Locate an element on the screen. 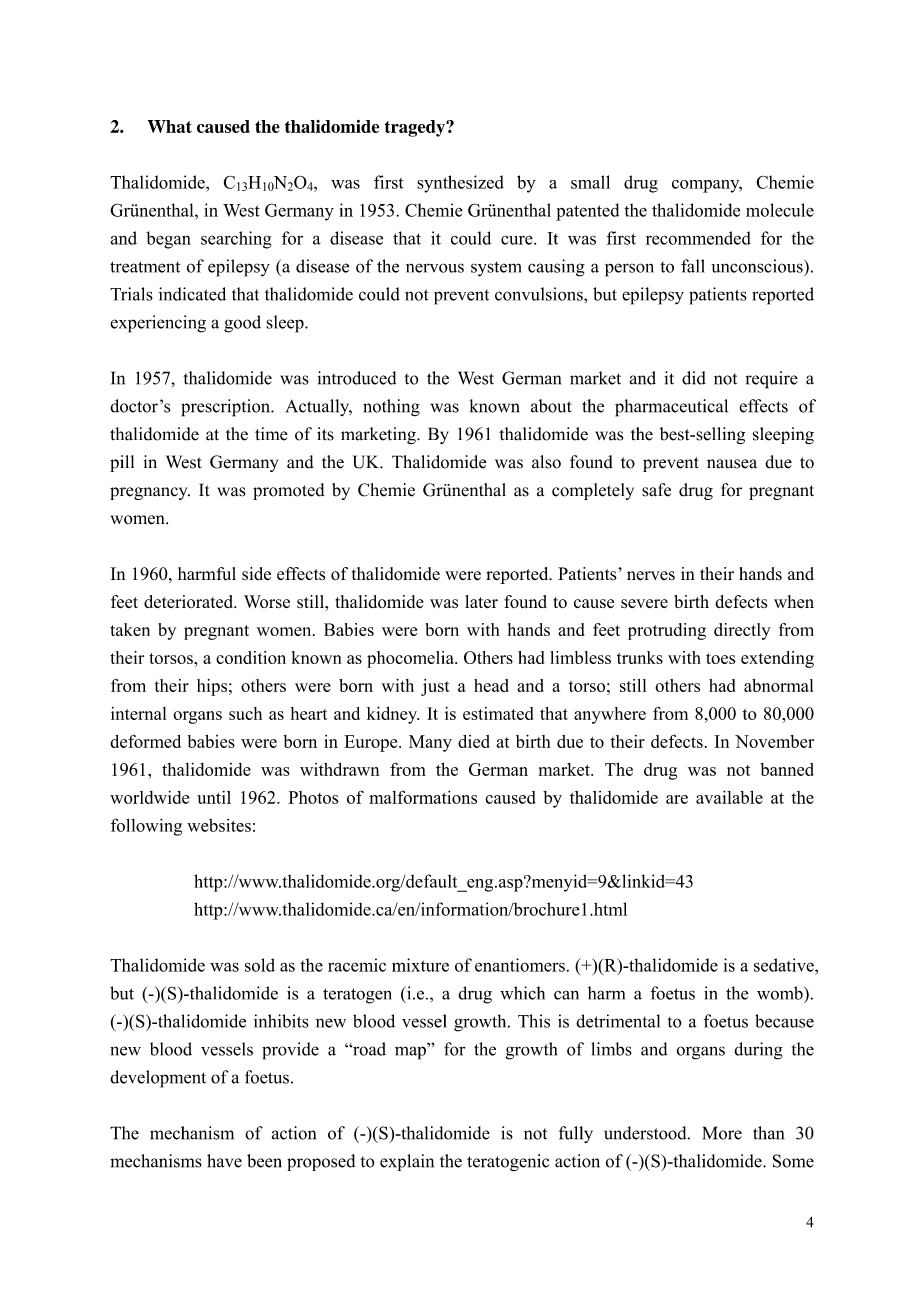 The height and width of the screenshot is (1308, 924). nausea is located at coordinates (732, 464).
